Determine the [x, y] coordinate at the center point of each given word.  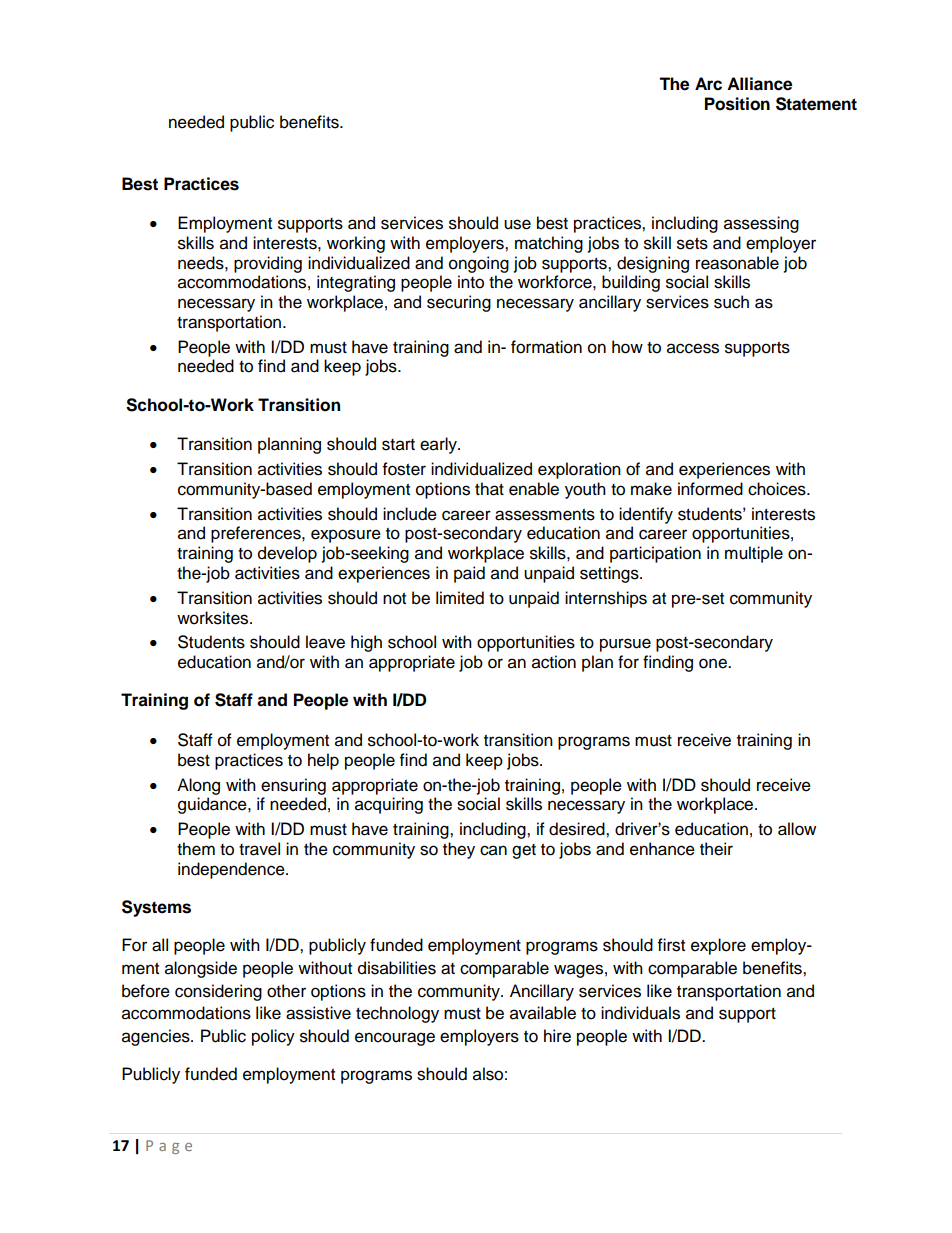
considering [218, 992]
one [714, 663]
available [543, 1013]
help [323, 761]
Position [737, 104]
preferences [257, 534]
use [517, 224]
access [693, 348]
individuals [640, 1013]
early [439, 445]
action [554, 662]
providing [268, 264]
